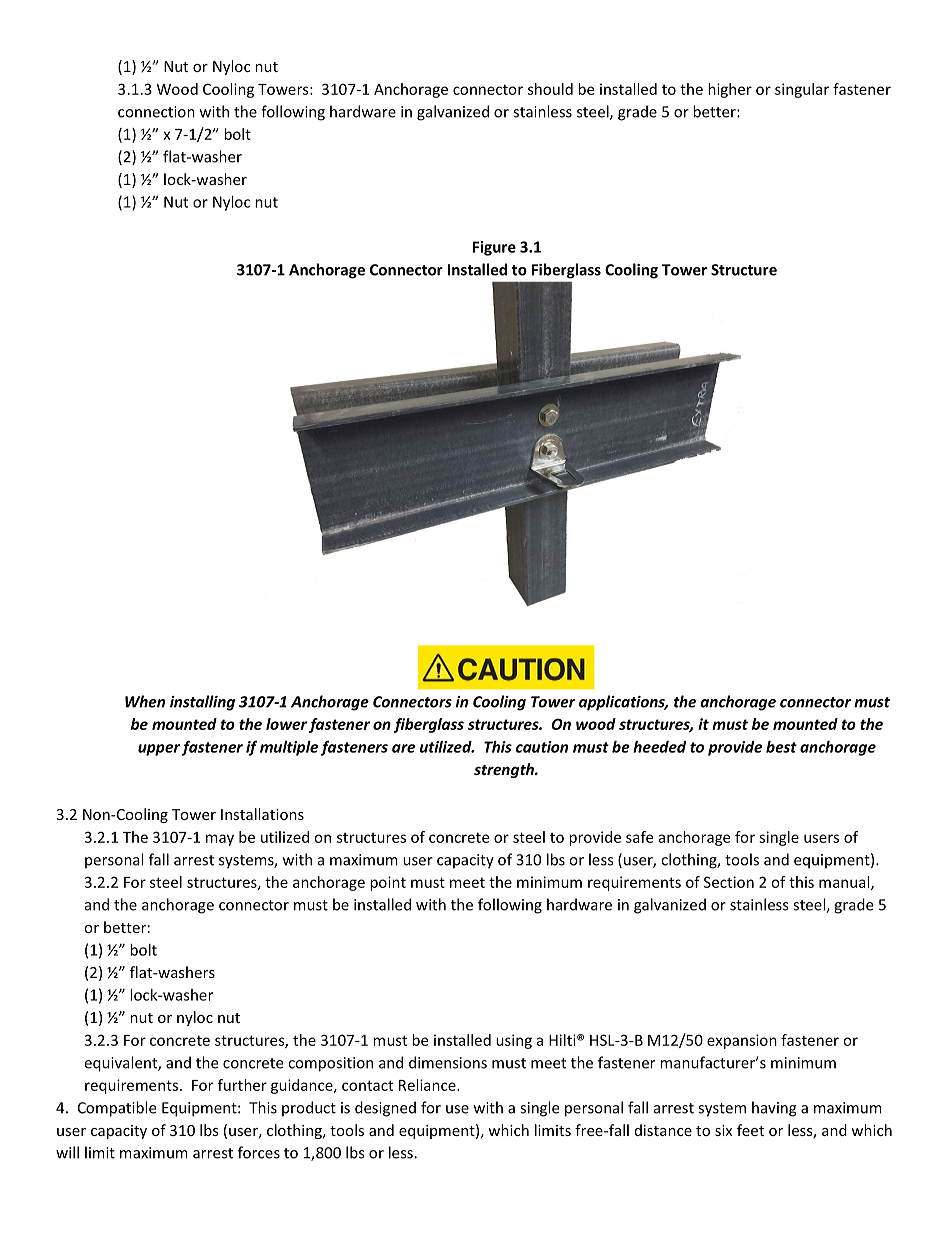 The height and width of the screenshot is (1233, 952). Describe the element at coordinates (781, 747) in the screenshot. I see `best` at that location.
